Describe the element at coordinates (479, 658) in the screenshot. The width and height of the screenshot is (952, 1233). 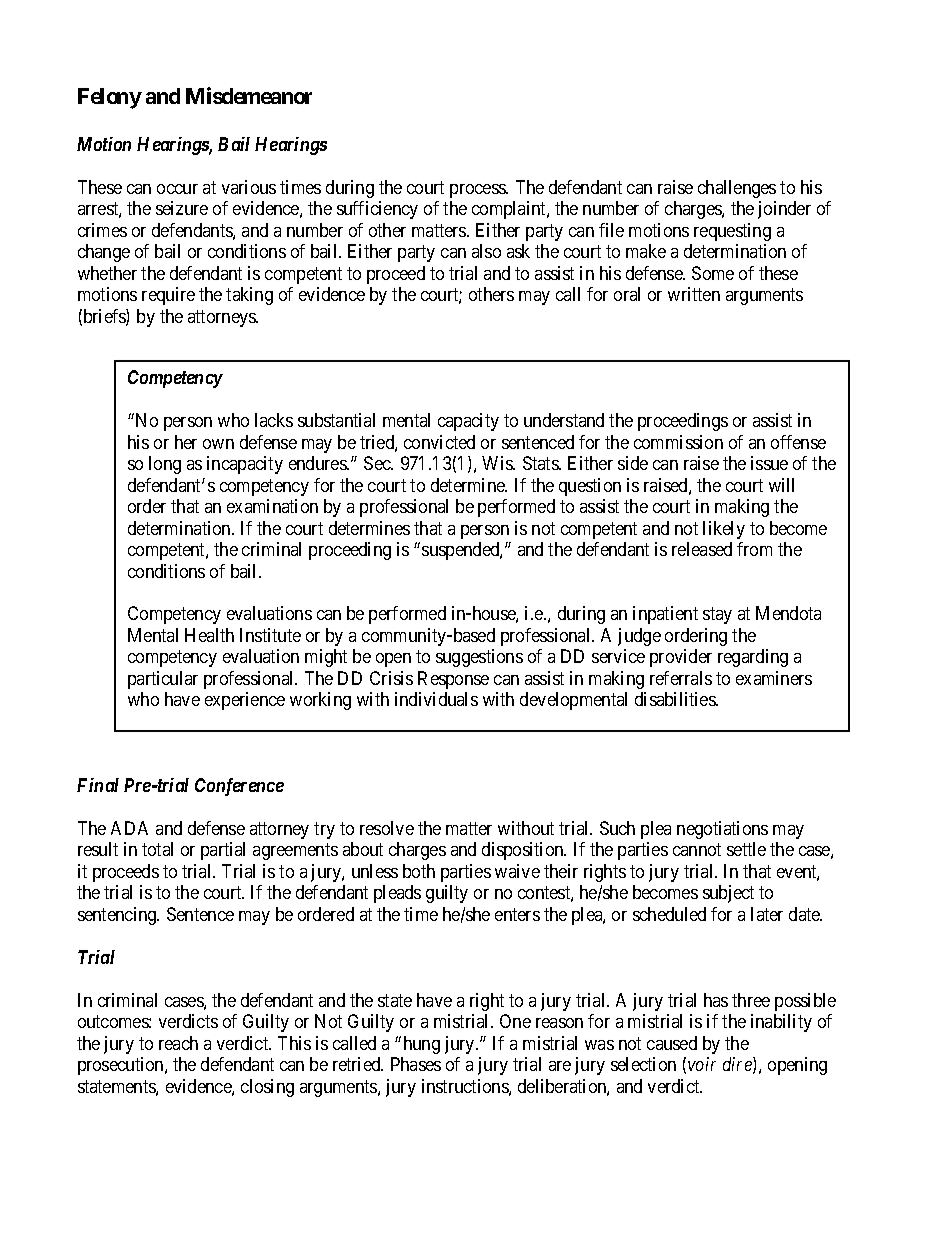
I see `suggestions` at that location.
